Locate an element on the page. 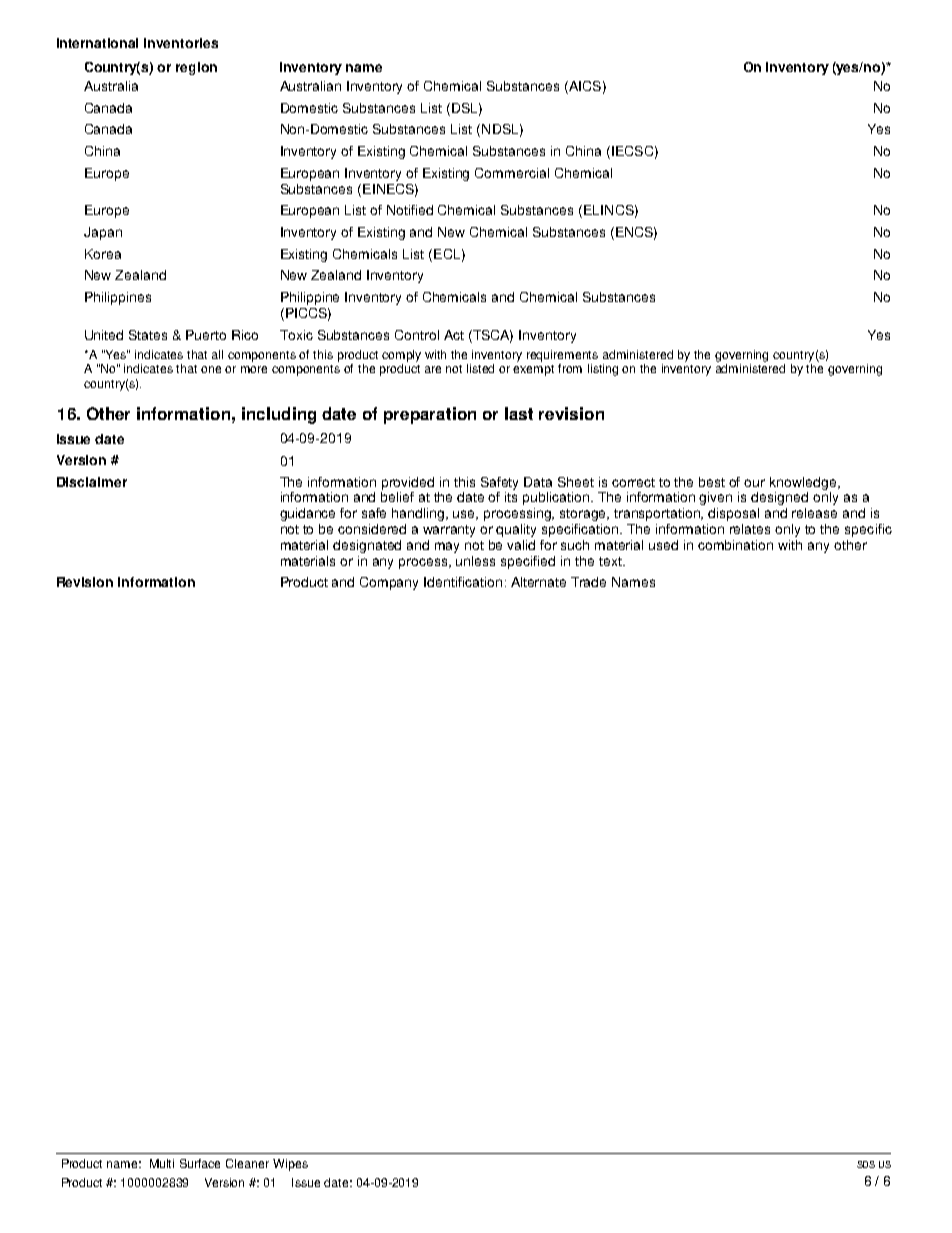 The width and height of the image is (952, 1233). Wipes is located at coordinates (290, 1165).
